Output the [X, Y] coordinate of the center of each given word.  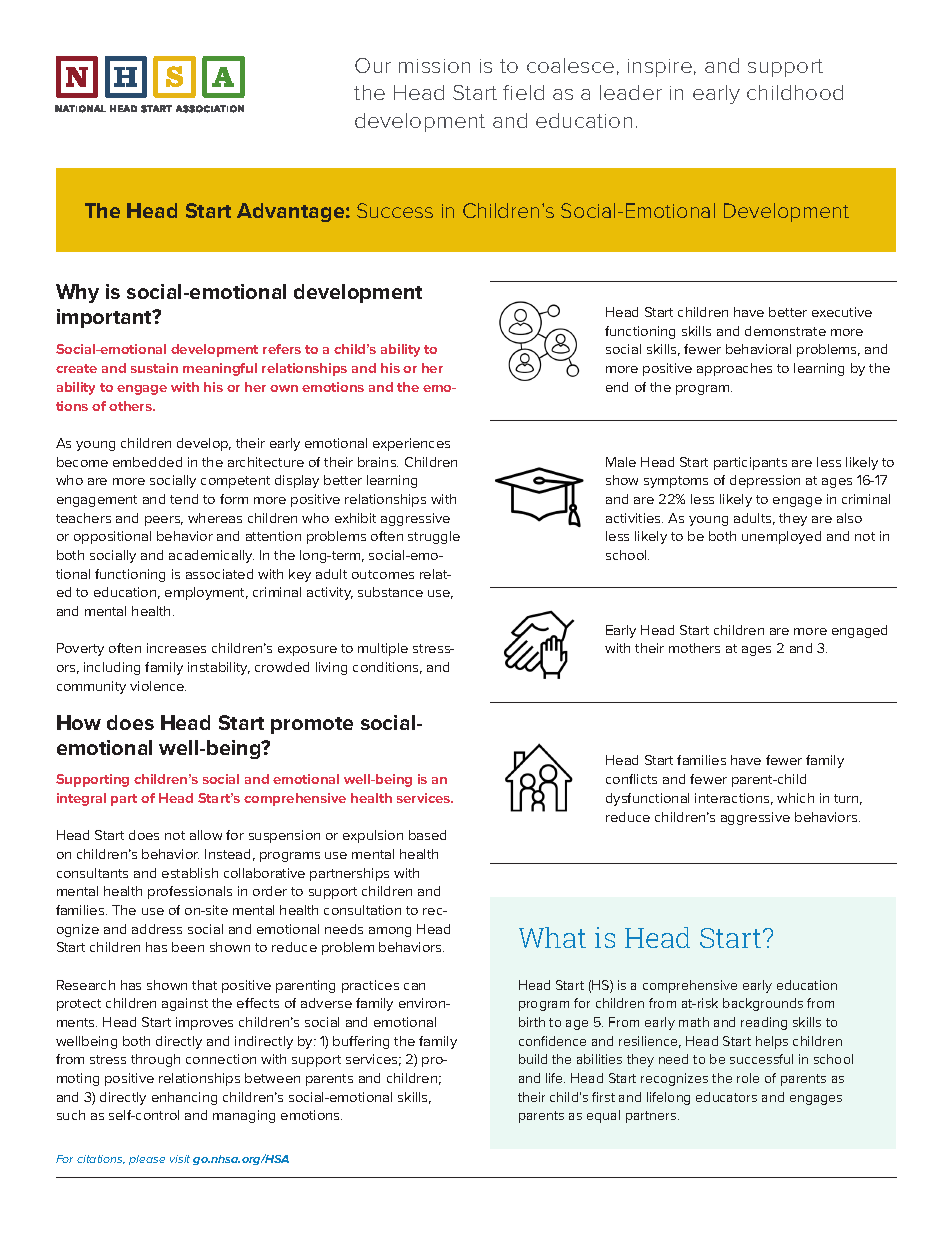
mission [434, 66]
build [533, 1059]
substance [390, 592]
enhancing [184, 1098]
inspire [660, 68]
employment [206, 593]
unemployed [781, 537]
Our [373, 65]
